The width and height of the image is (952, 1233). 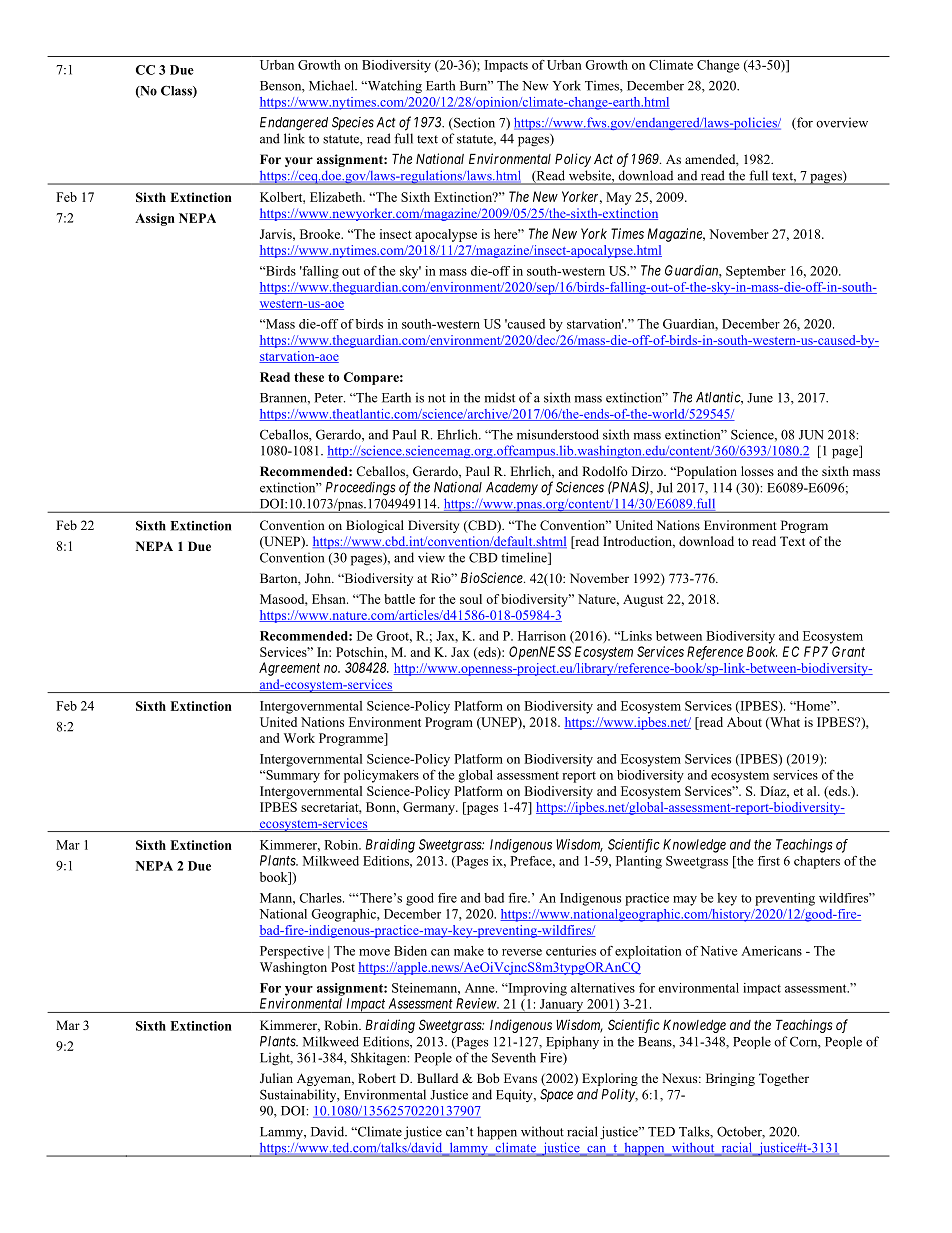 I want to click on Section, so click(x=473, y=123).
